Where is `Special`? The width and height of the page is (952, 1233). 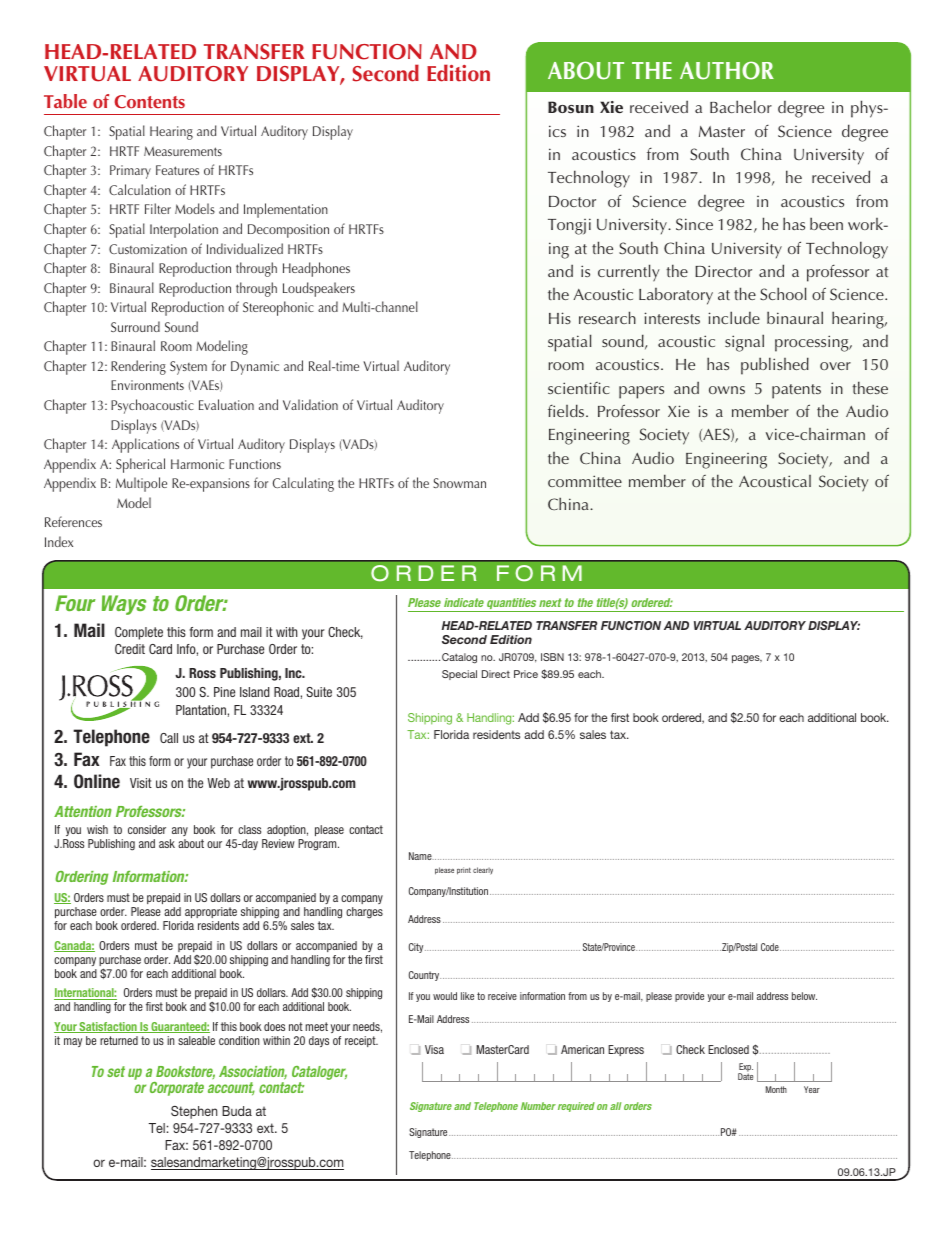 Special is located at coordinates (459, 675).
